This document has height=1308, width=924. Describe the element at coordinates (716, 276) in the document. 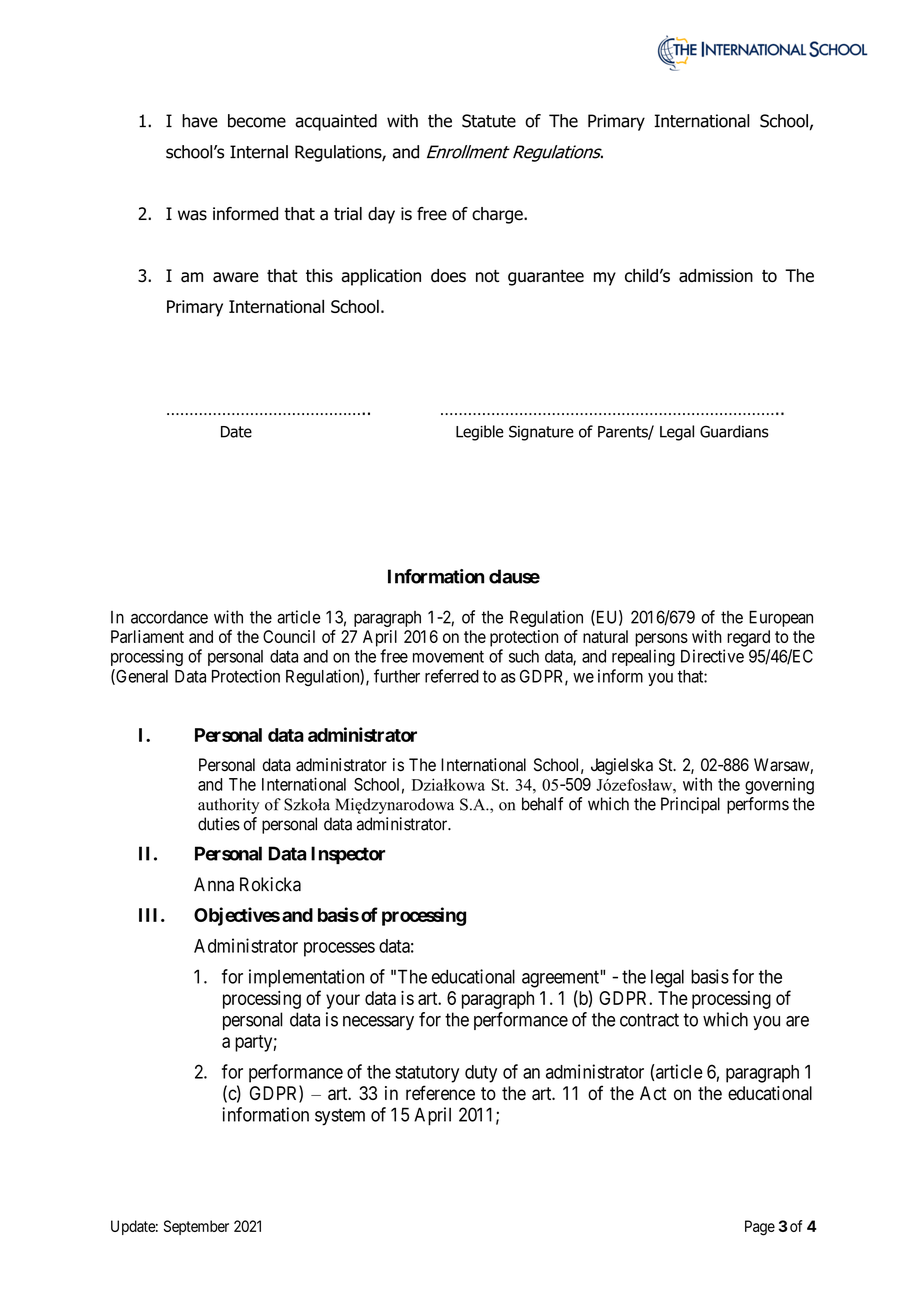

I see `admission` at that location.
